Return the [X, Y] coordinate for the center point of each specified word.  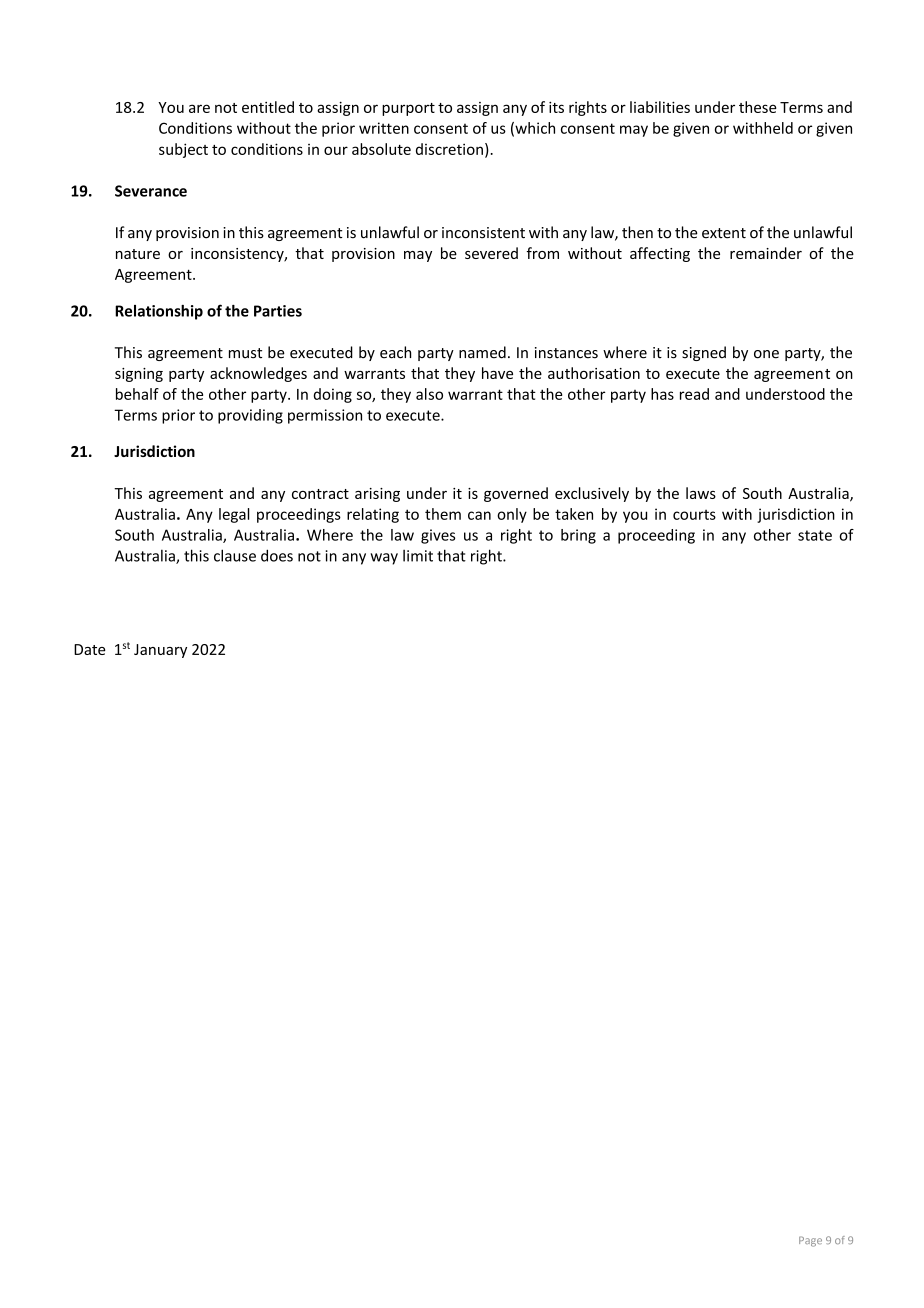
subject [183, 150]
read [694, 394]
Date [90, 649]
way [384, 559]
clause [235, 555]
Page [810, 1241]
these [758, 107]
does [277, 555]
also [429, 394]
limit [418, 556]
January [160, 651]
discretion [449, 149]
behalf [137, 394]
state [815, 535]
